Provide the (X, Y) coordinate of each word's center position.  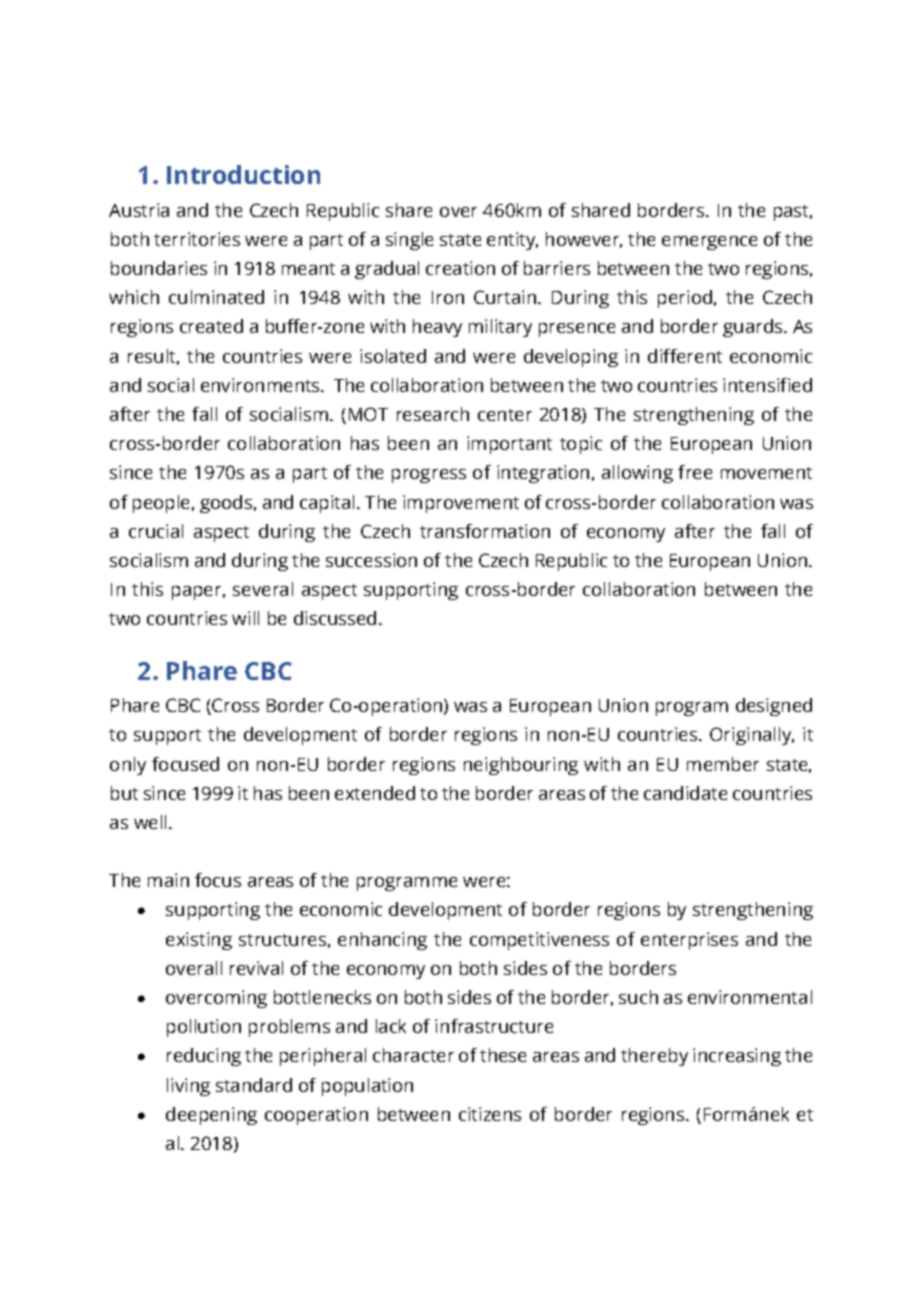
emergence (709, 243)
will (245, 618)
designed (774, 707)
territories (197, 239)
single (409, 241)
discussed (335, 618)
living (188, 1087)
